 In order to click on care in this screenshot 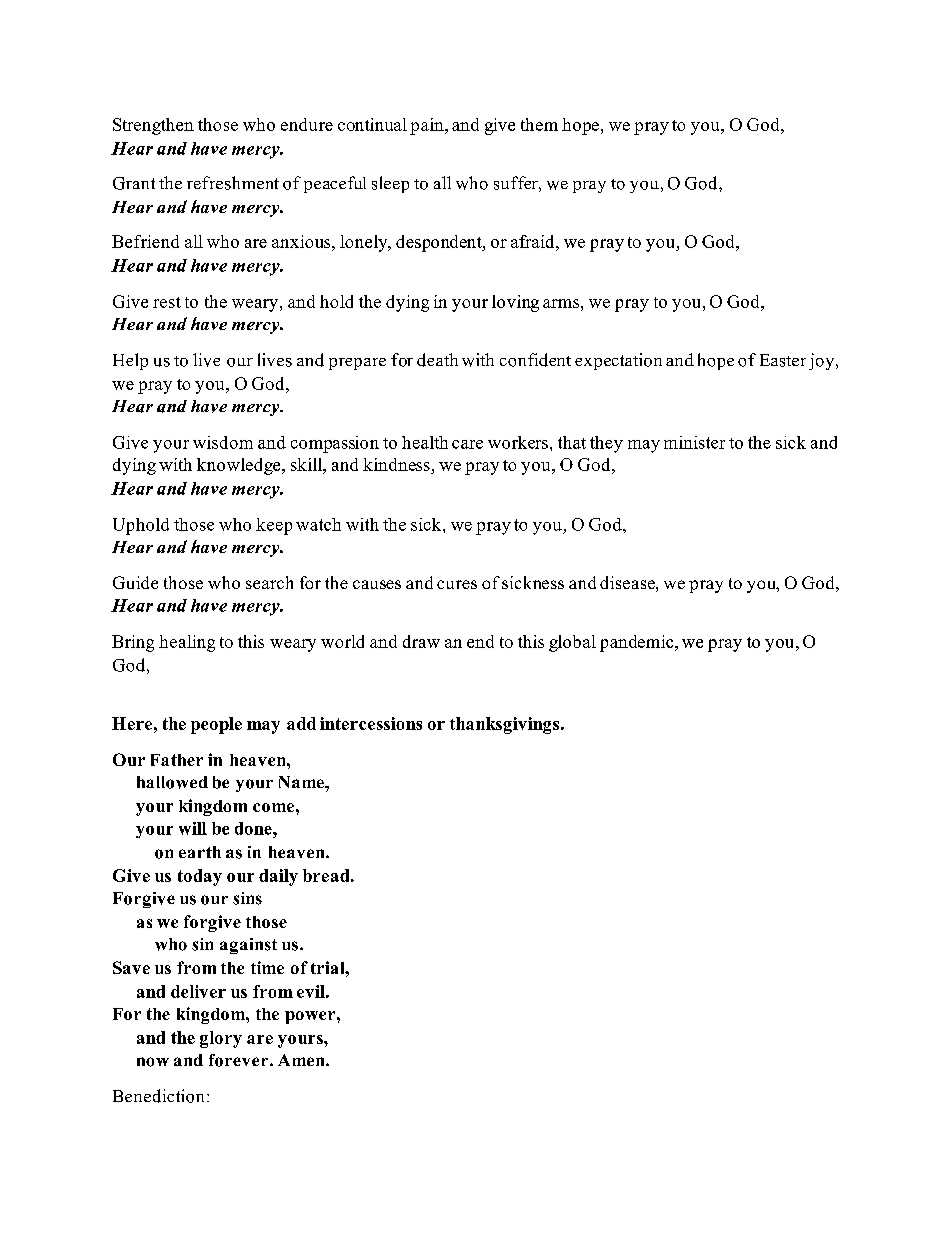, I will do `click(467, 444)`.
